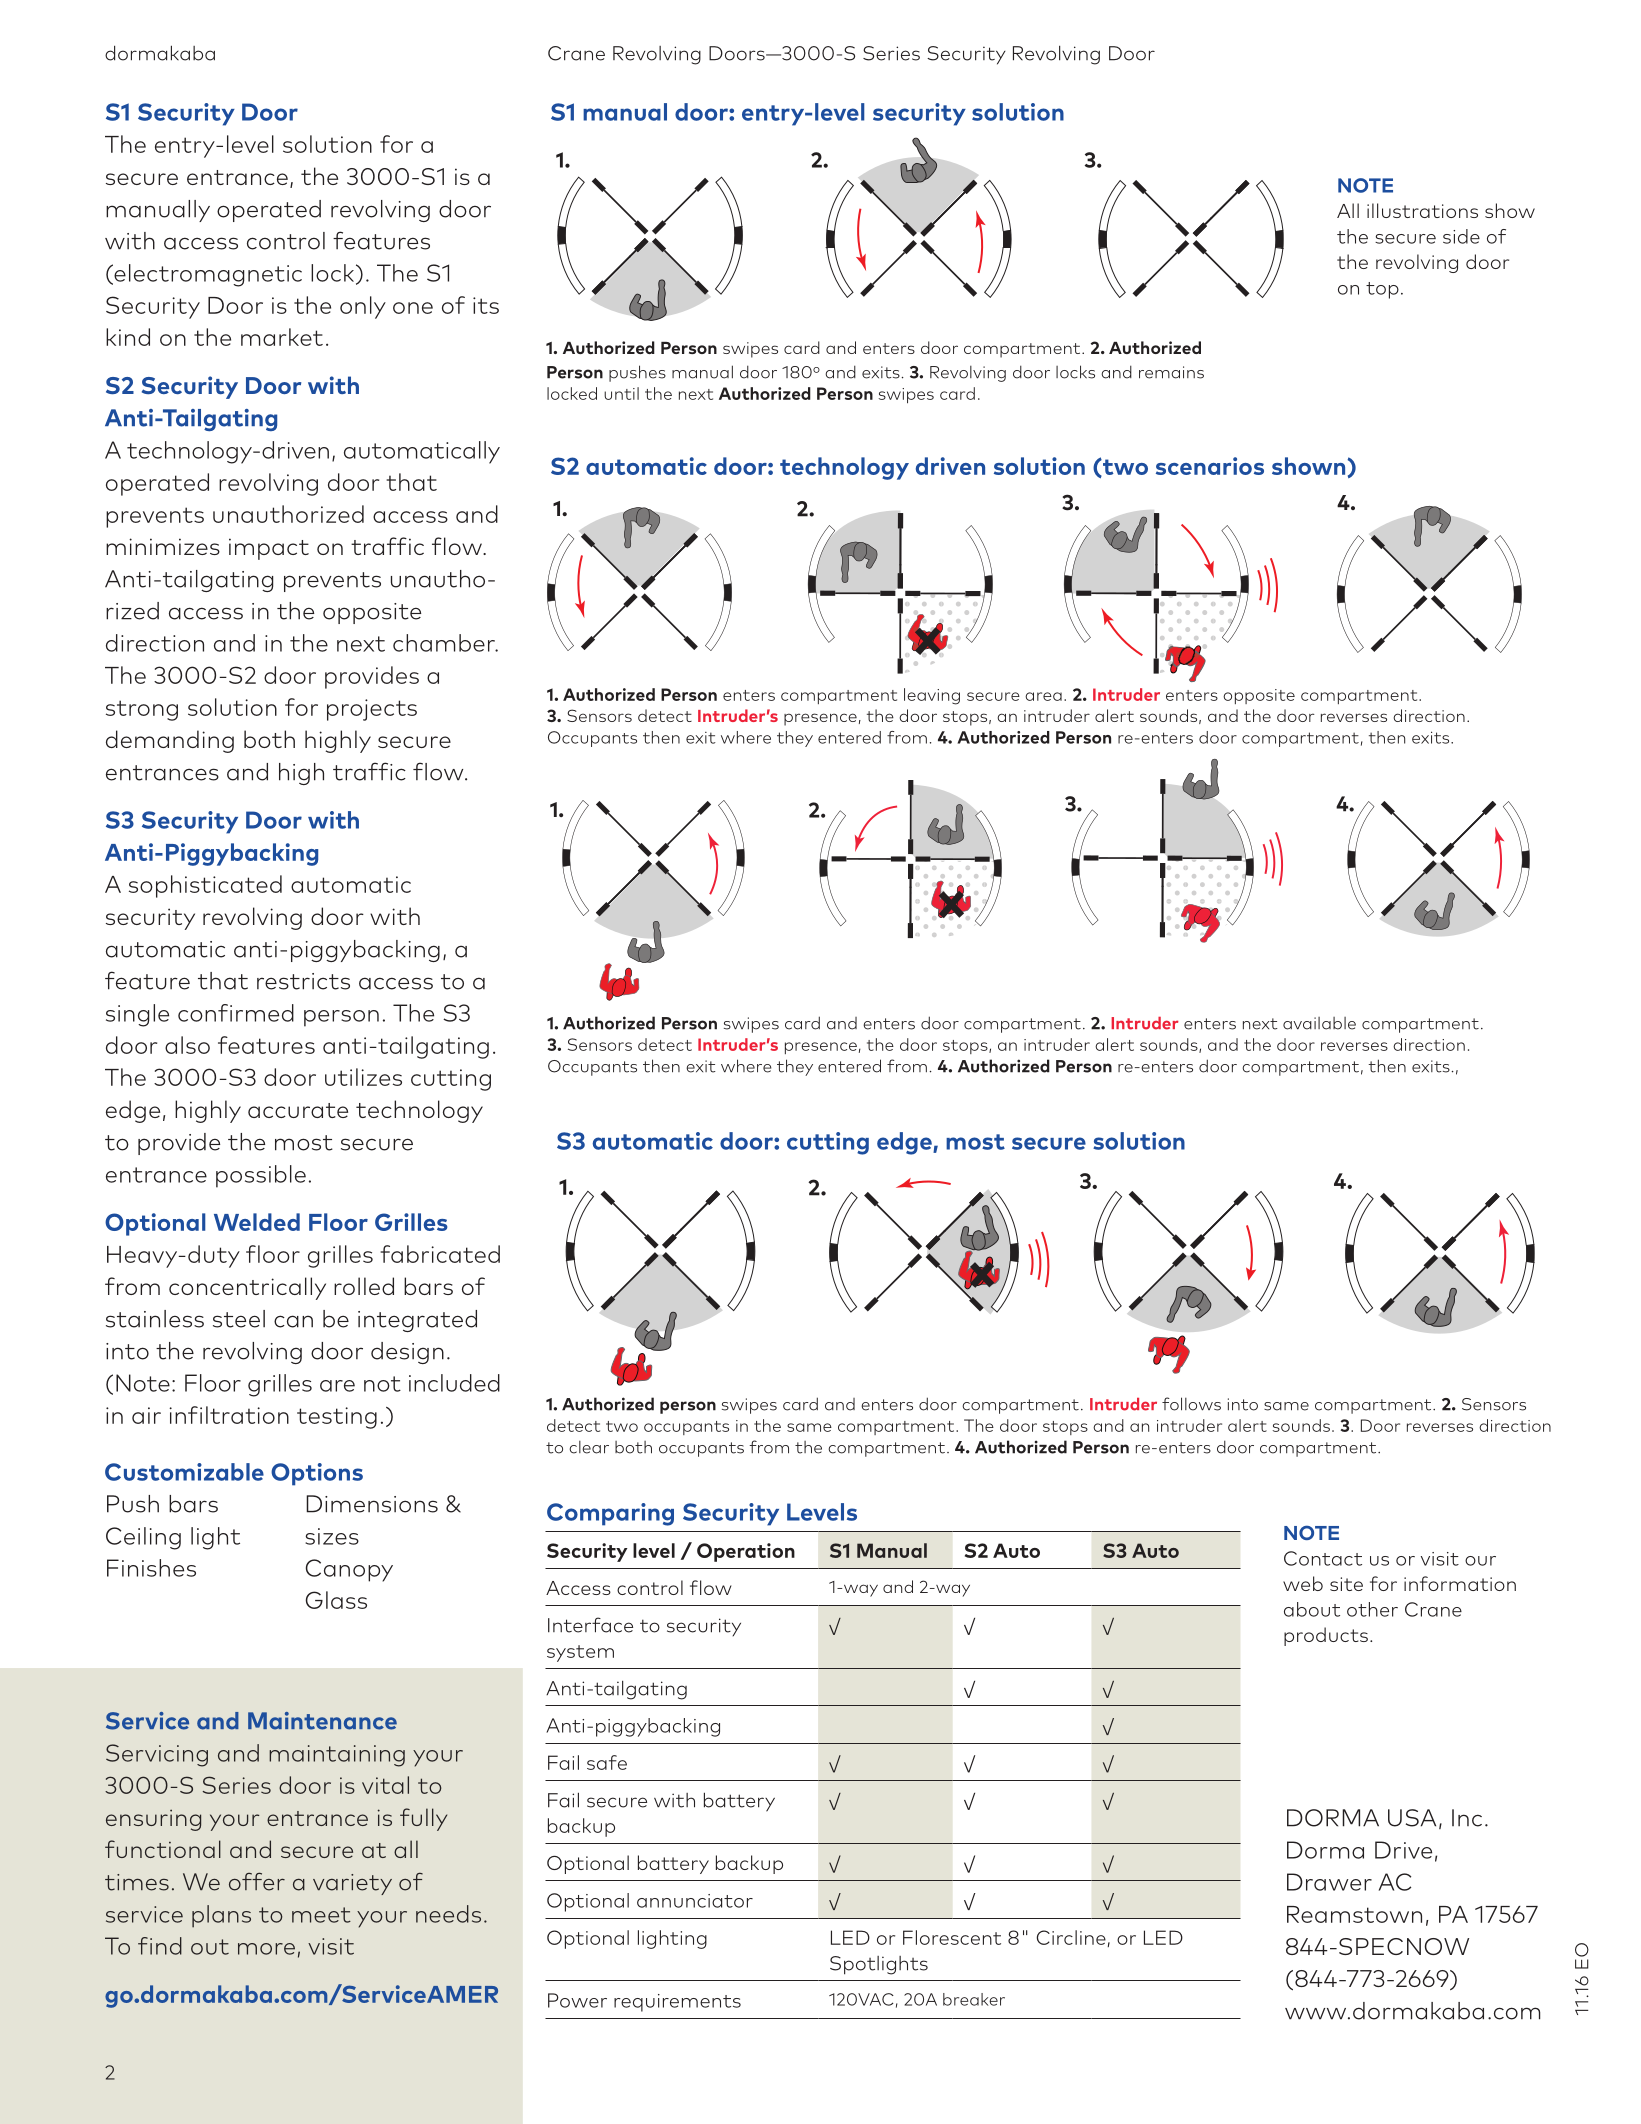  Describe the element at coordinates (205, 886) in the image. I see `sophisticated` at that location.
